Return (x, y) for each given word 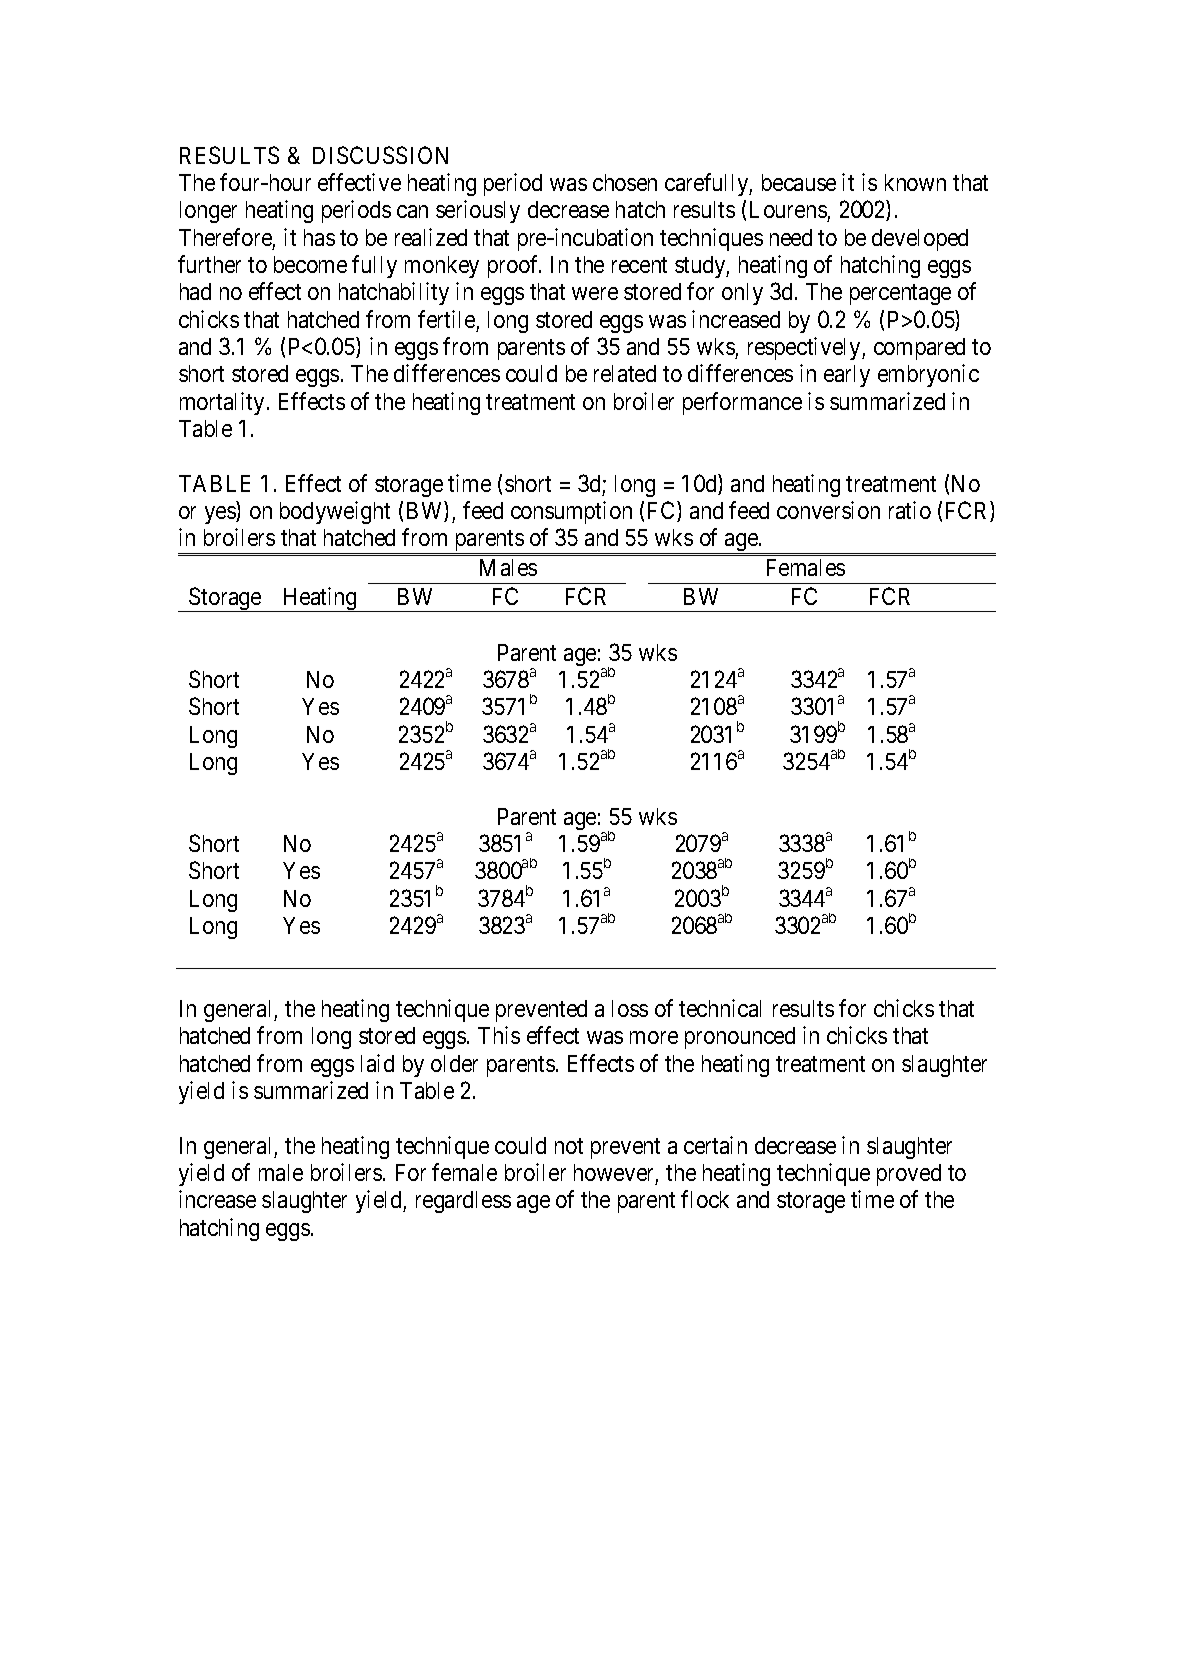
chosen (625, 182)
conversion (828, 510)
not (569, 1146)
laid (377, 1063)
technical (720, 1008)
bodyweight (335, 512)
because (799, 182)
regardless (463, 1202)
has (319, 237)
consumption (571, 512)
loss (630, 1008)
